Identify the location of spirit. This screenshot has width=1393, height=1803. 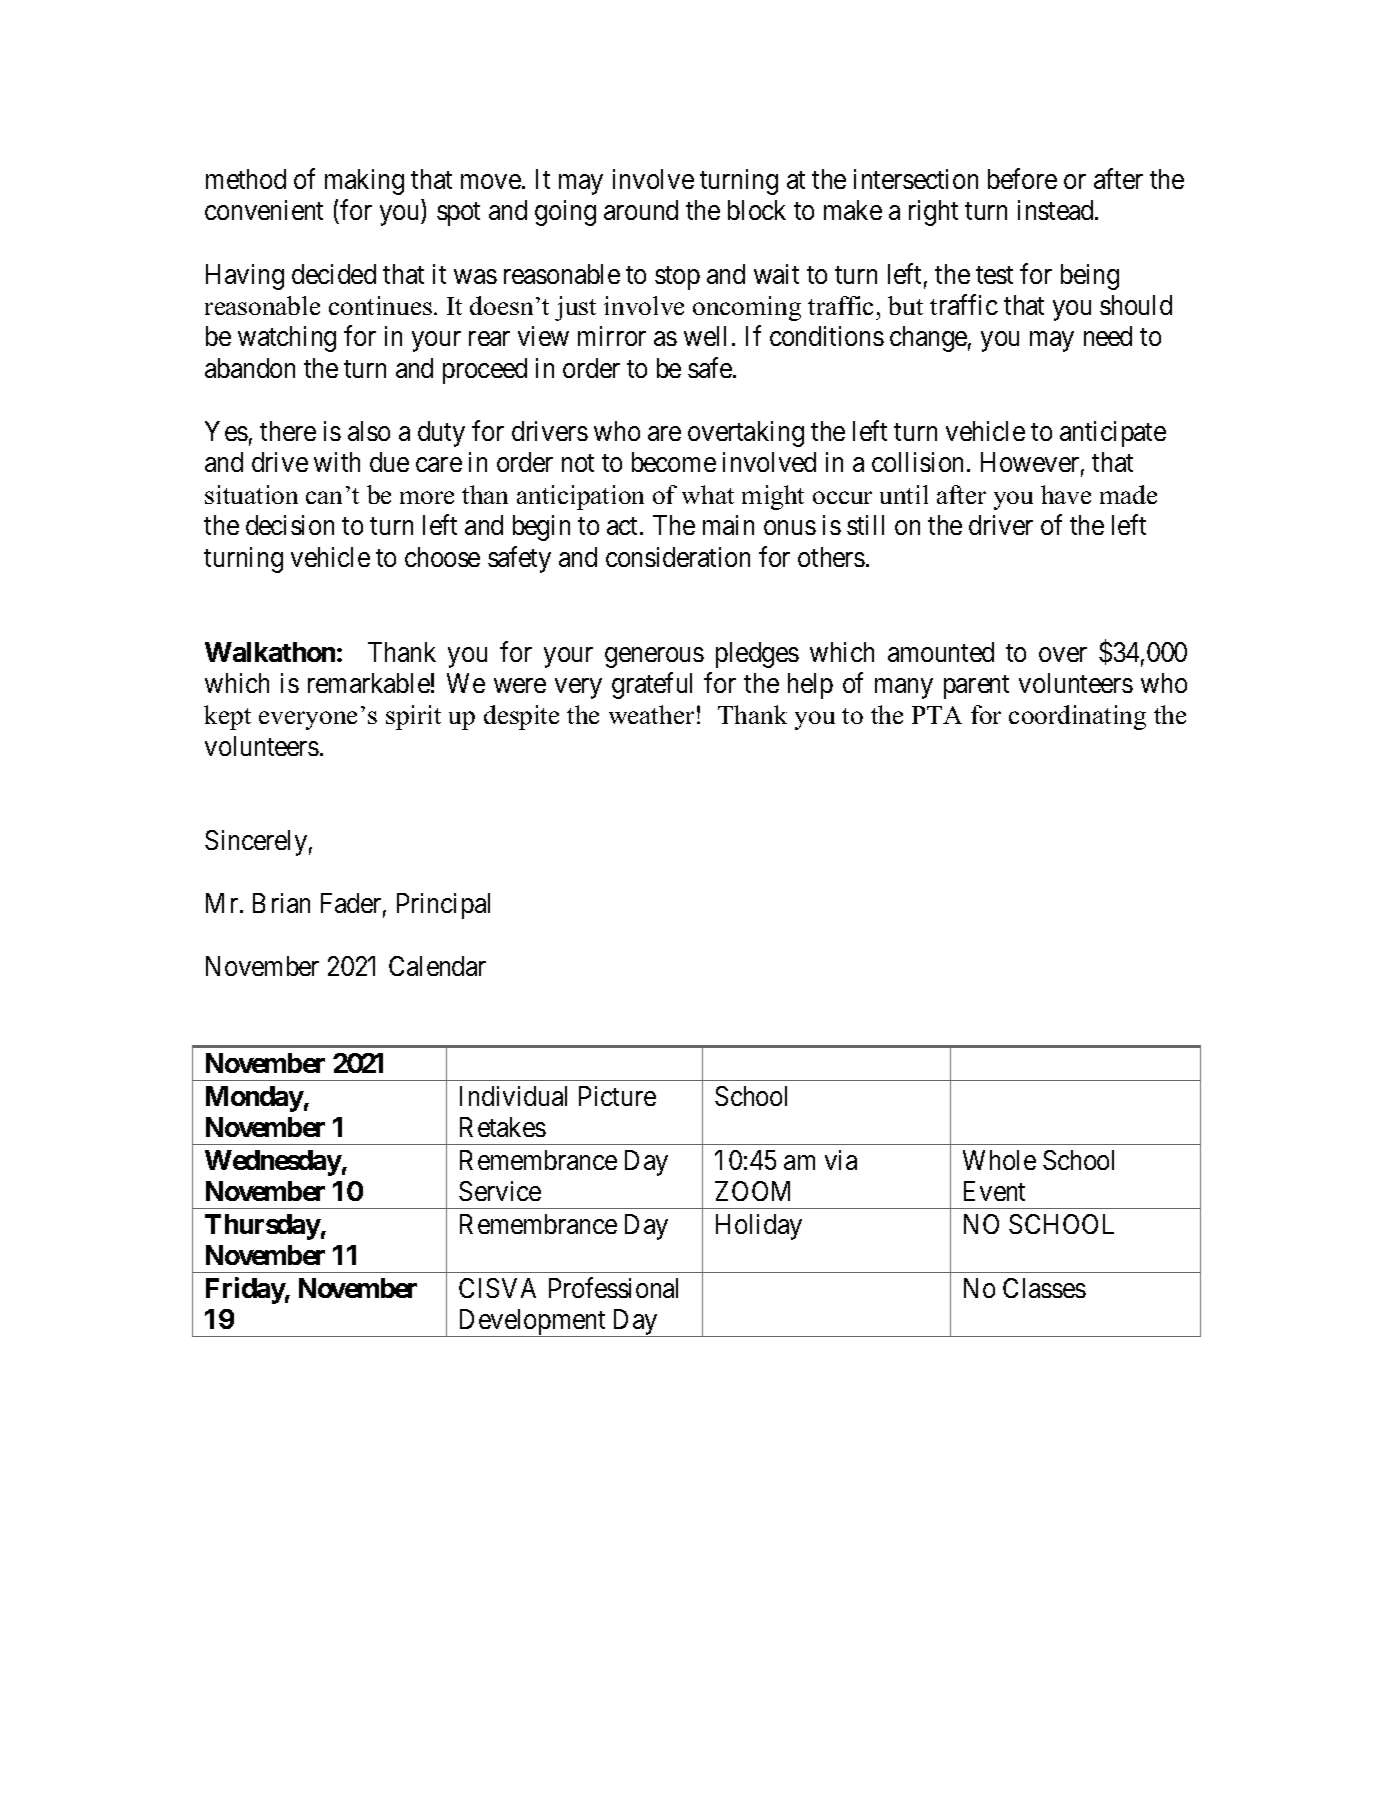
(413, 717).
